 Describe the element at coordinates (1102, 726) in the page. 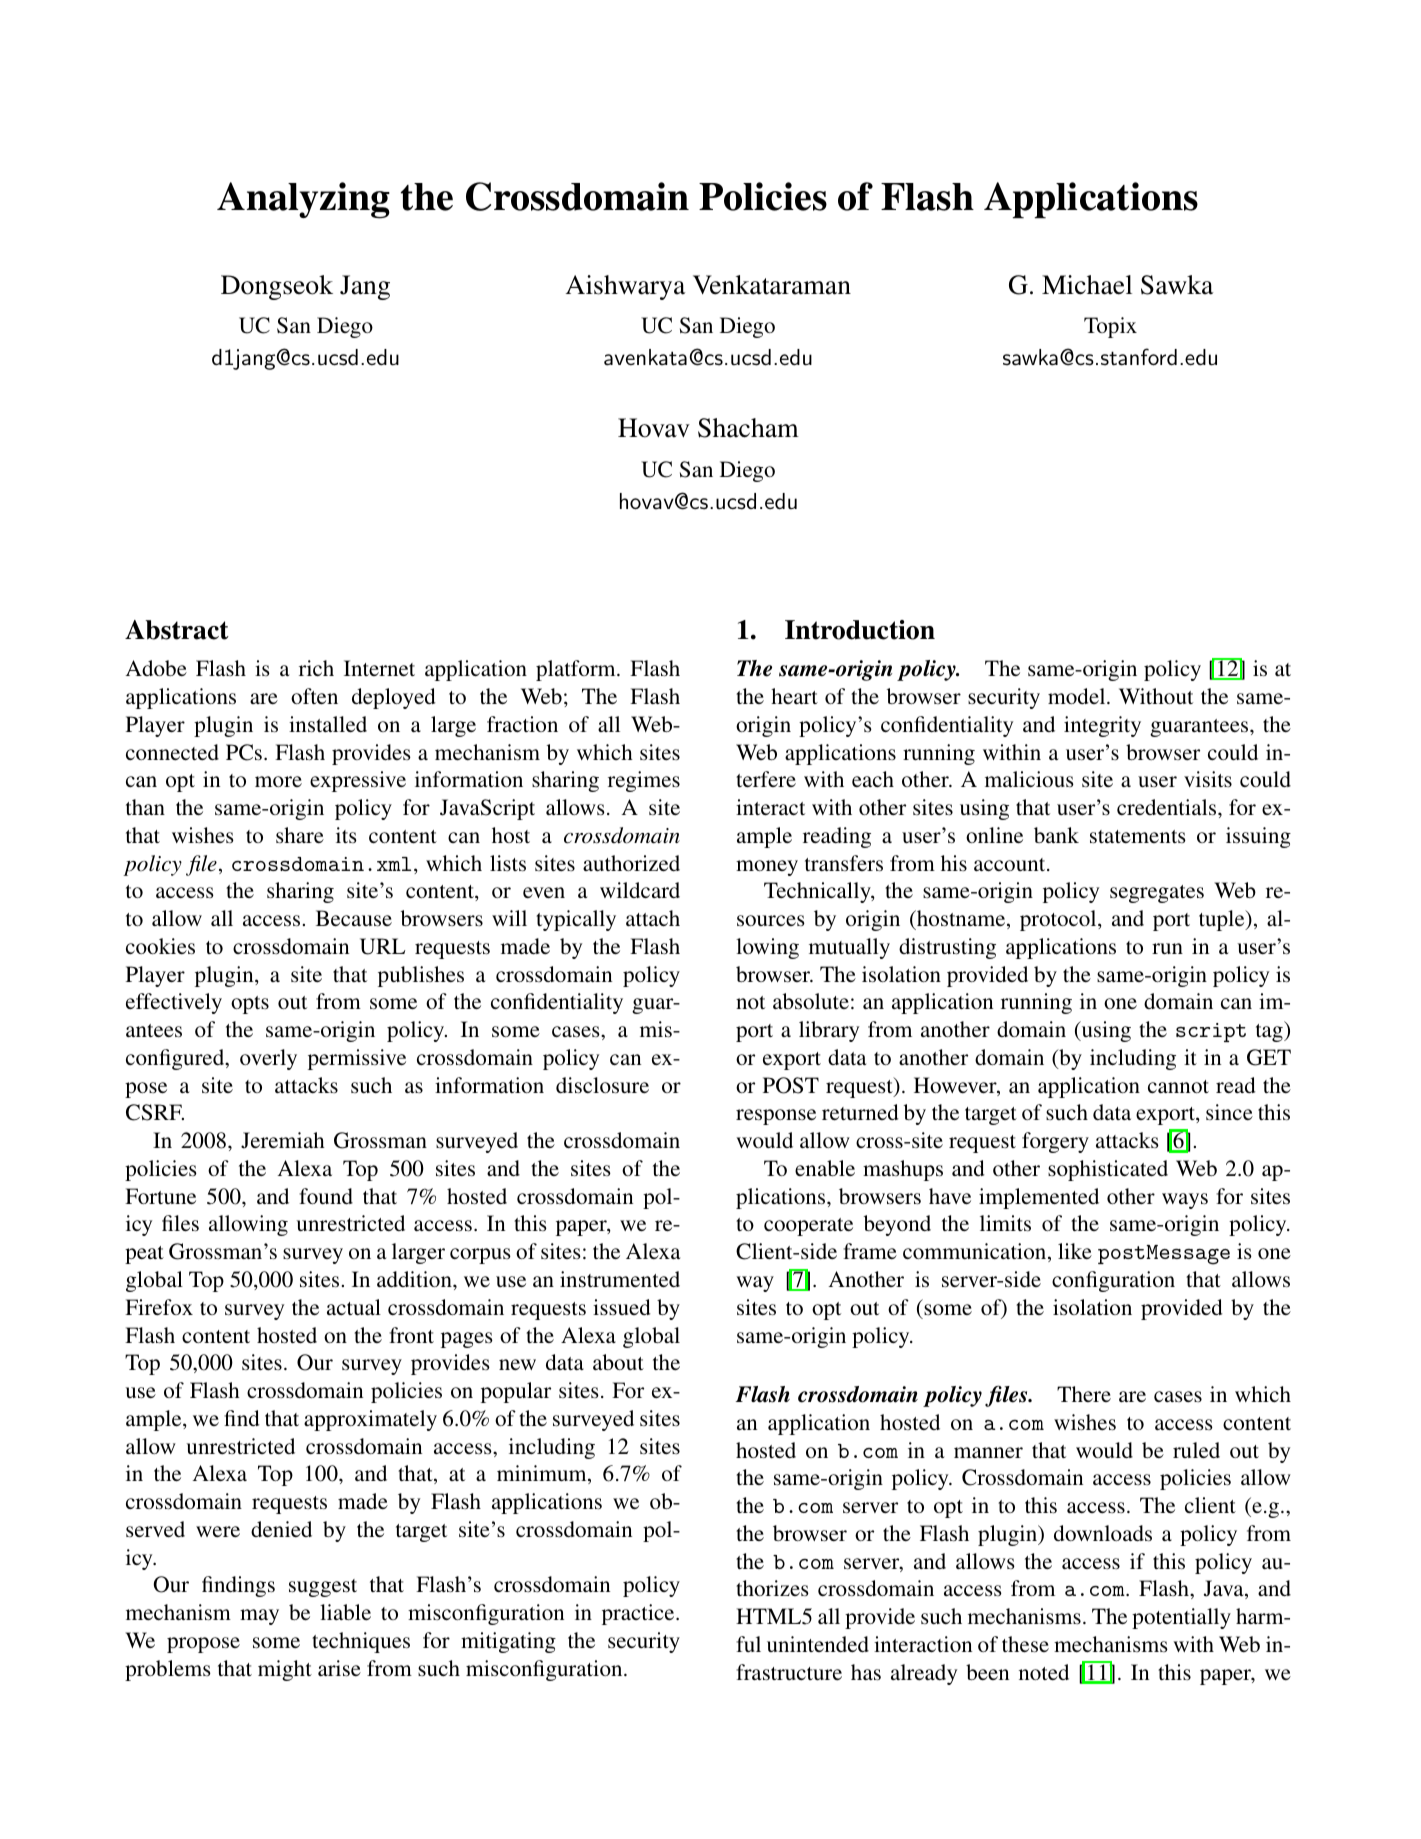

I see `integrity` at that location.
